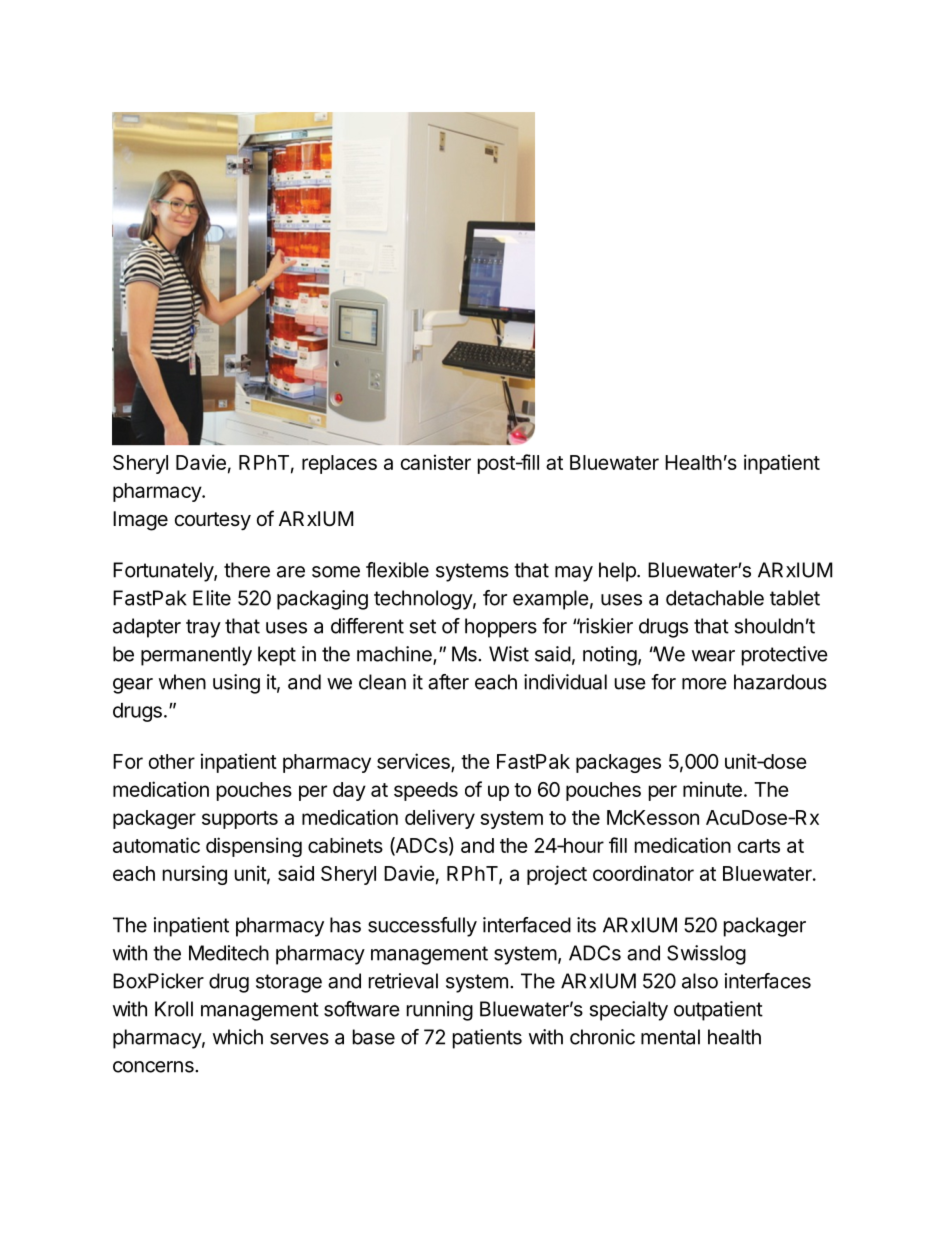 The width and height of the page is (952, 1233). I want to click on more, so click(704, 684).
